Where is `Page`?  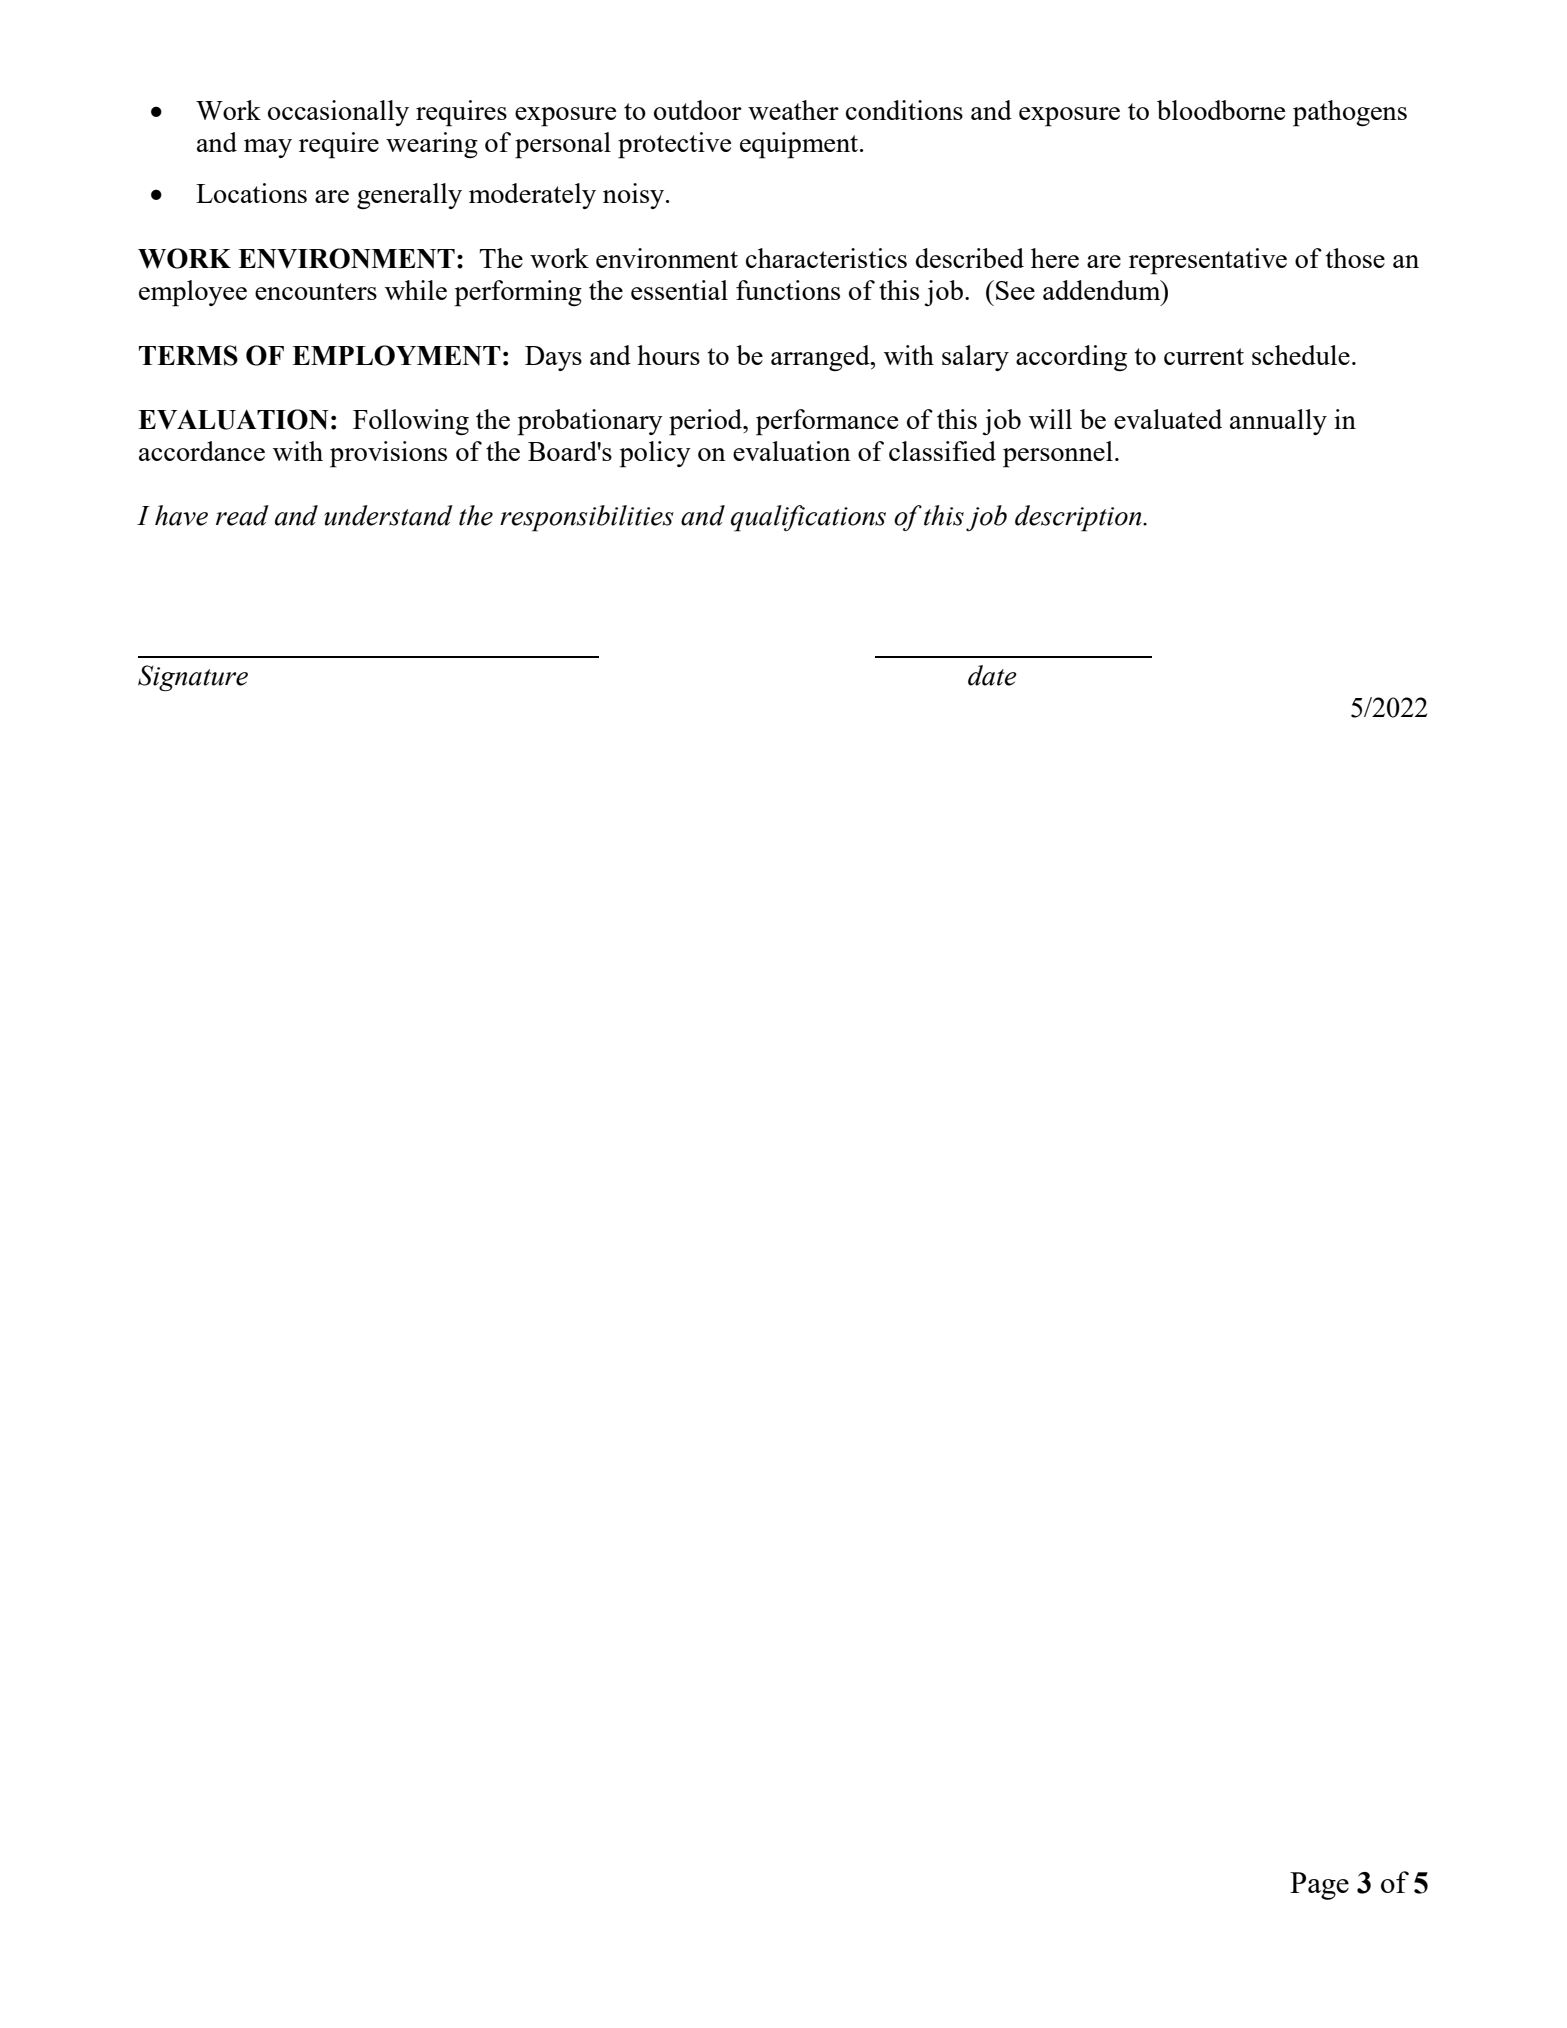 Page is located at coordinates (1319, 1886).
